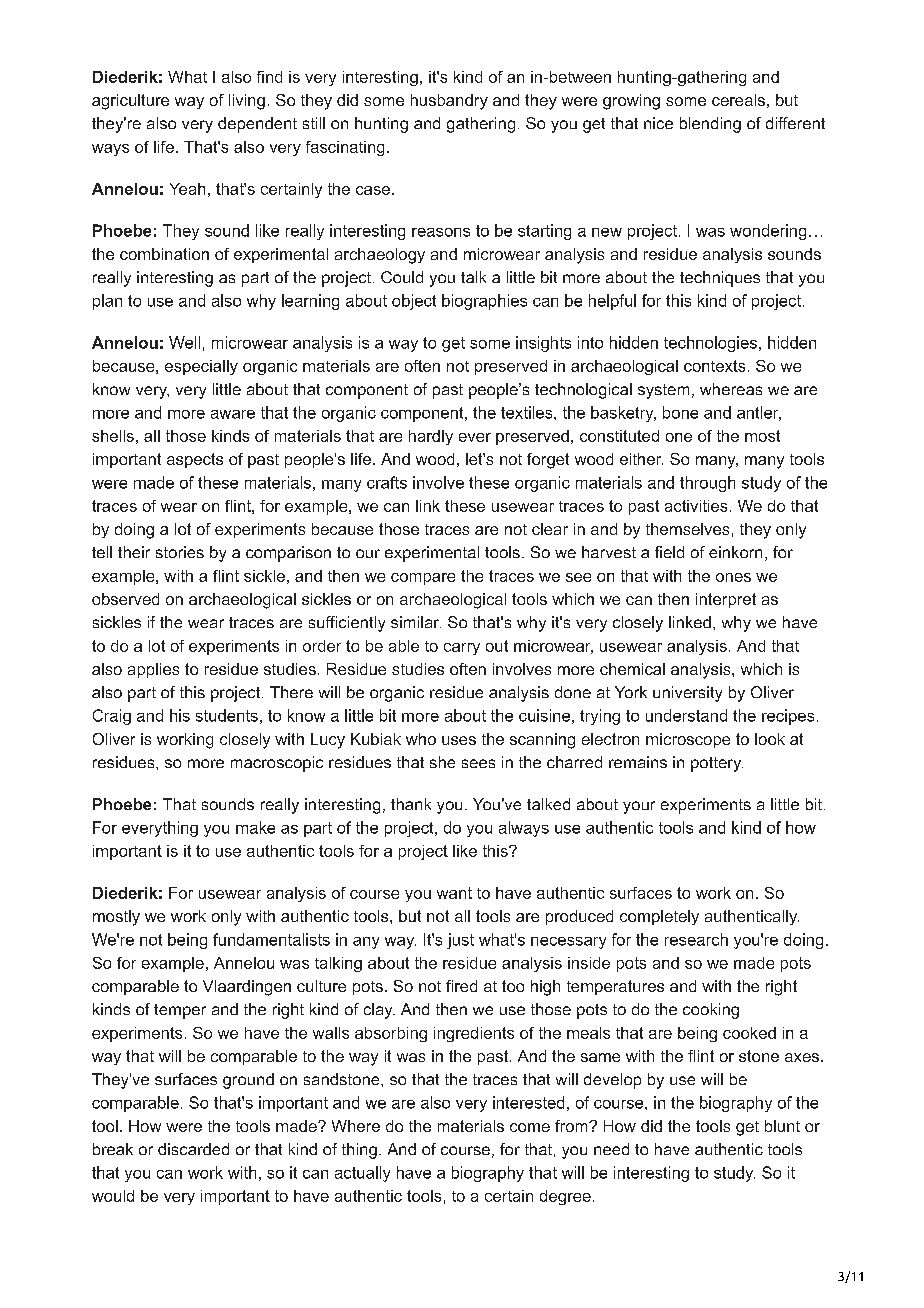 The height and width of the document is (1308, 924). What do you see at coordinates (201, 367) in the document?
I see `especially` at bounding box center [201, 367].
